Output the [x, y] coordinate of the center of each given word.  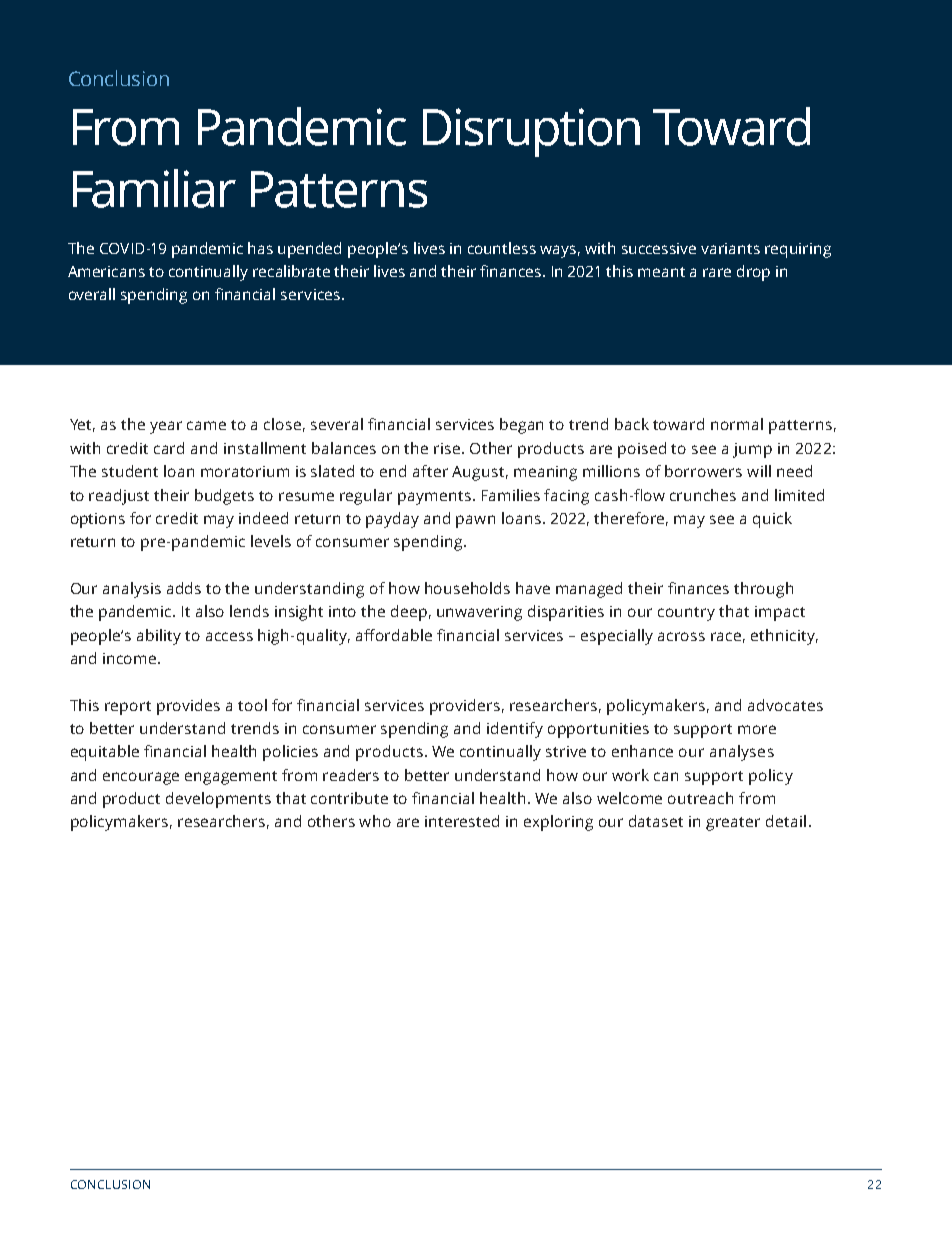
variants [730, 248]
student [130, 471]
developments [218, 800]
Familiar [154, 188]
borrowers [703, 471]
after [430, 471]
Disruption [531, 132]
